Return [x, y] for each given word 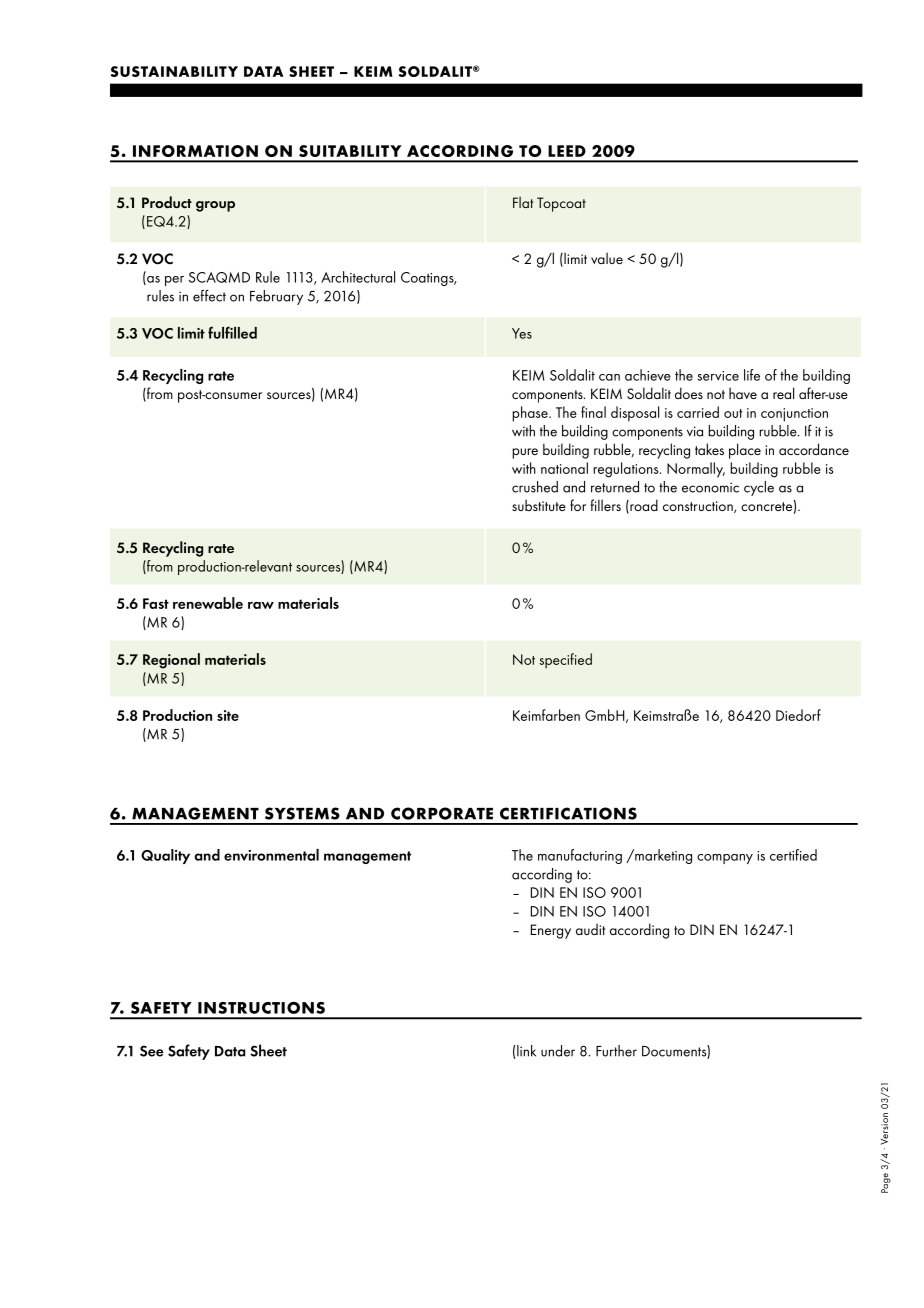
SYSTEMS [302, 813]
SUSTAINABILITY [174, 71]
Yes [522, 333]
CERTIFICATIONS [568, 813]
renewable [208, 603]
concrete [766, 506]
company [725, 859]
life [752, 375]
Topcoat [561, 204]
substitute [539, 505]
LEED [567, 151]
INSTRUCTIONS [261, 1007]
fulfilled [232, 332]
